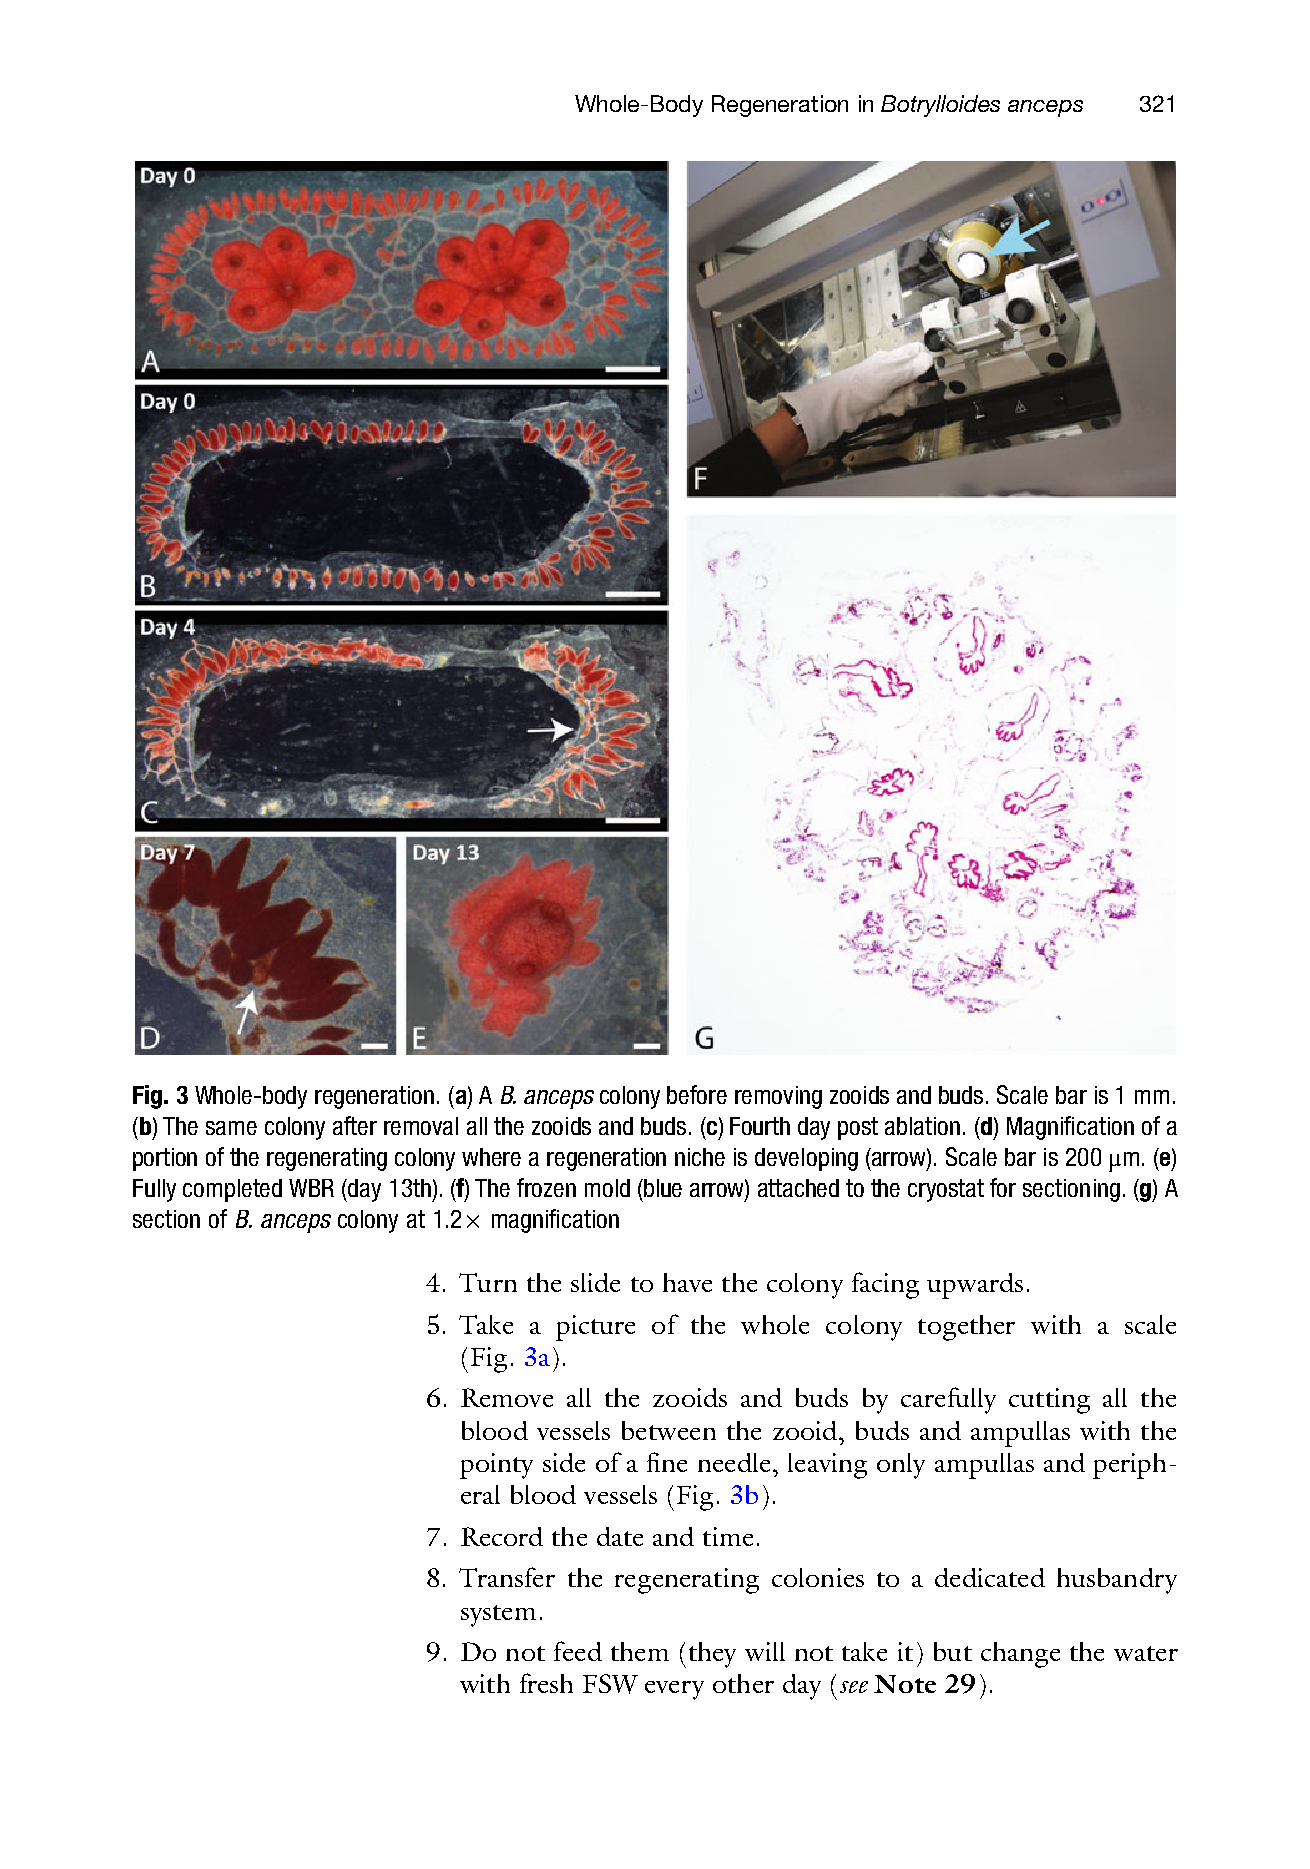 This page has height=1869, width=1310. What do you see at coordinates (546, 1683) in the page?
I see `fresh` at bounding box center [546, 1683].
